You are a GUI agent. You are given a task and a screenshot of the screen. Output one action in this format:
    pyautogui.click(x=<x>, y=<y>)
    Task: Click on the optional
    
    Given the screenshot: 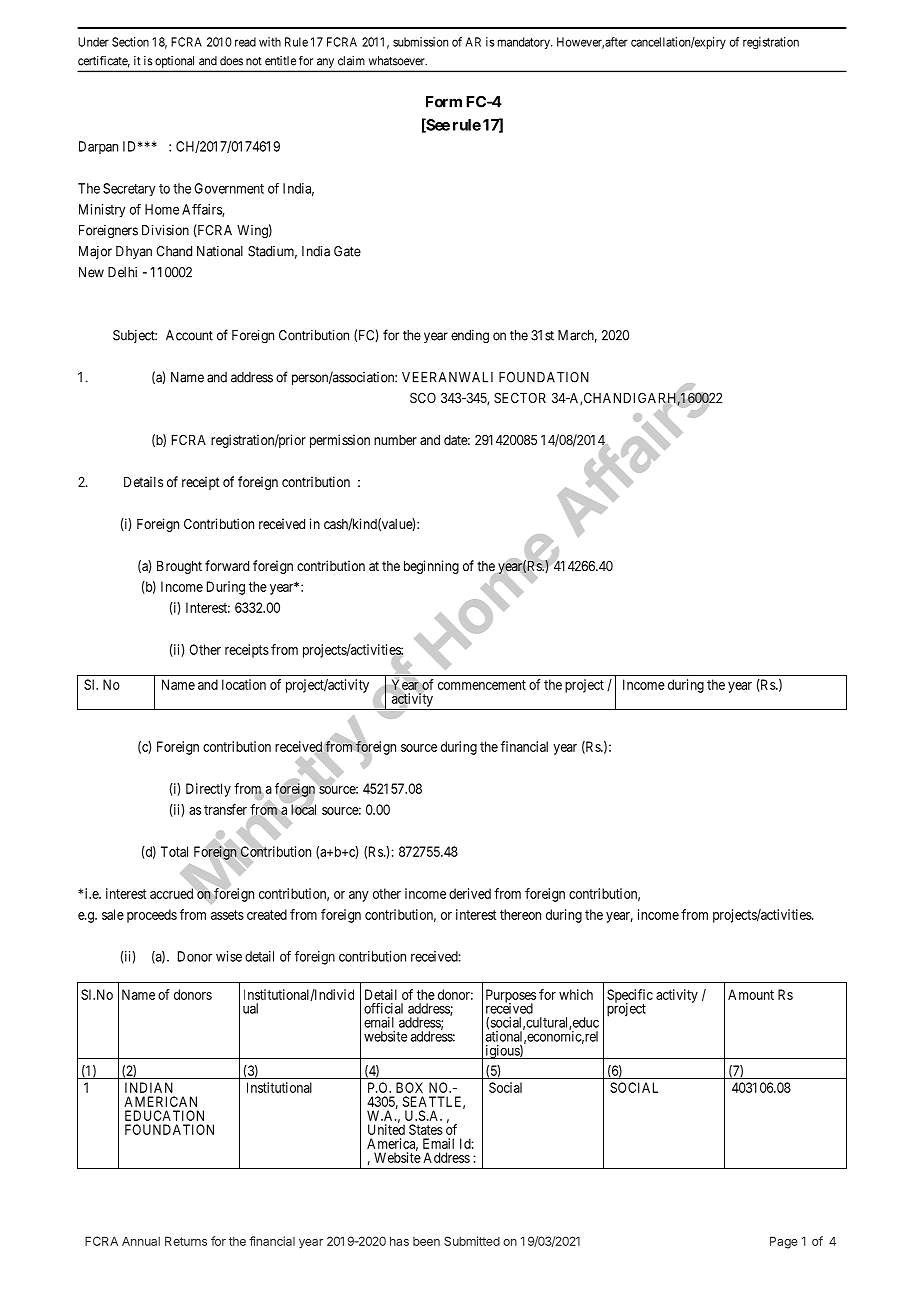 What is the action you would take?
    pyautogui.click(x=174, y=62)
